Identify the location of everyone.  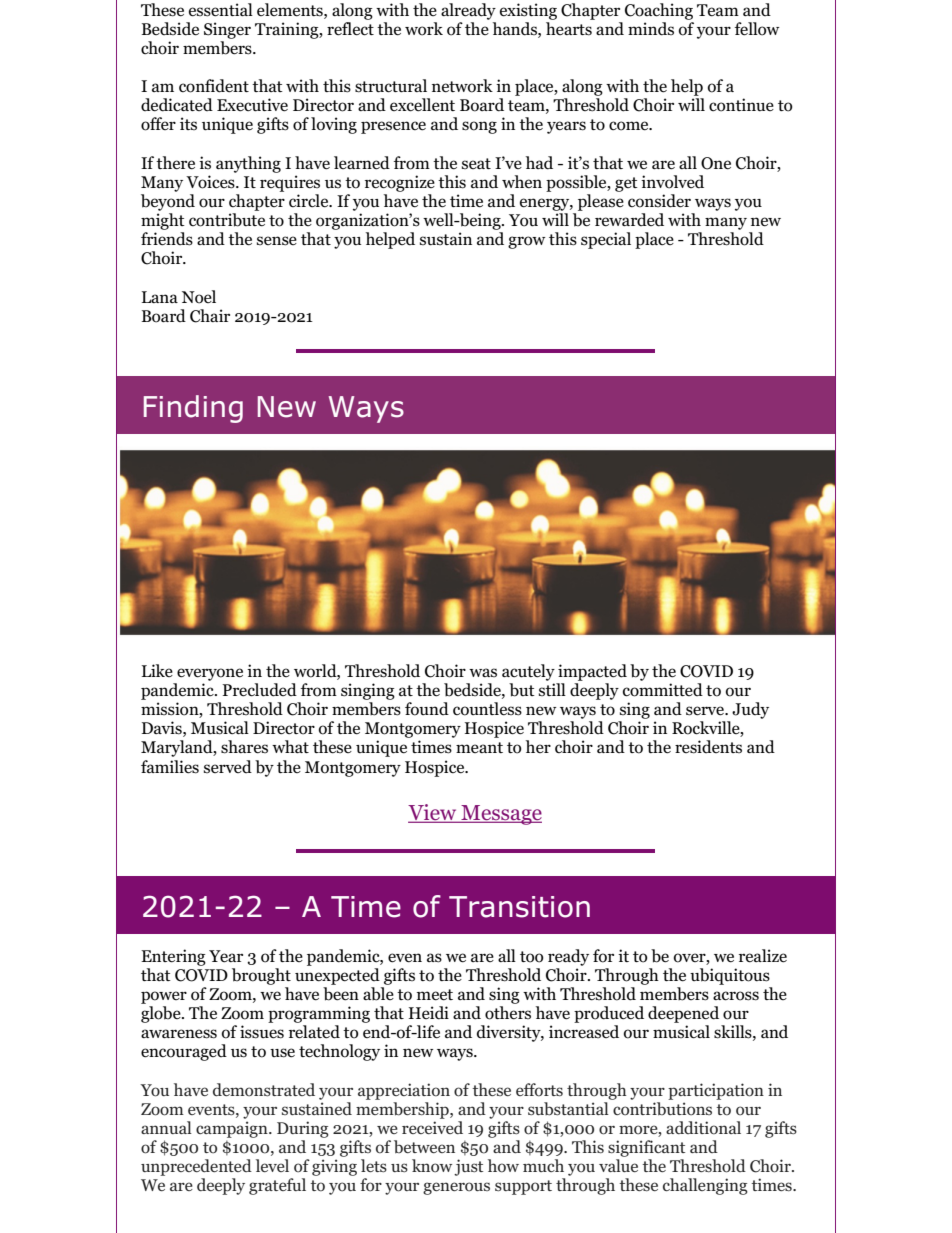
(210, 674).
